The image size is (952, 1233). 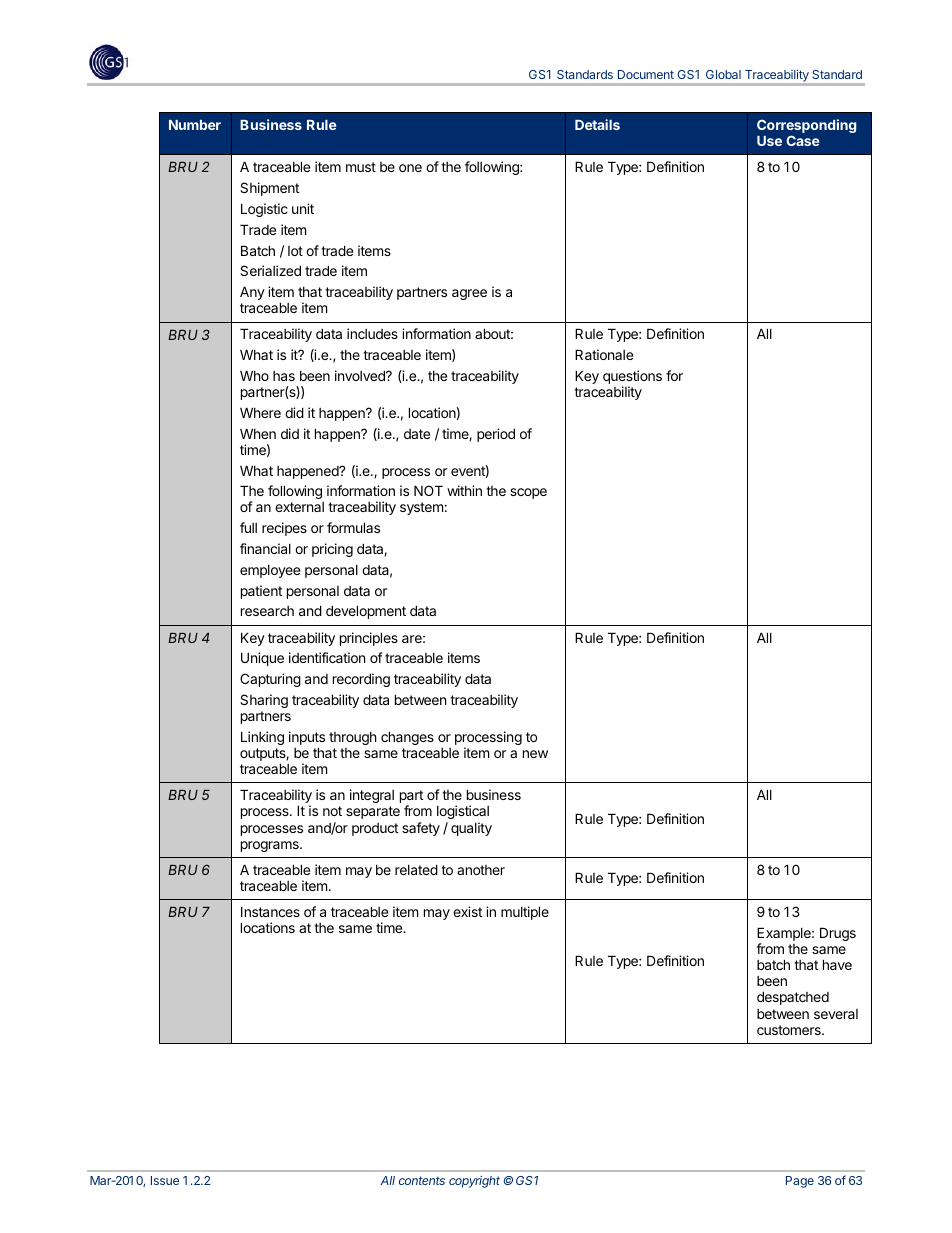 I want to click on Issue, so click(x=165, y=1180).
